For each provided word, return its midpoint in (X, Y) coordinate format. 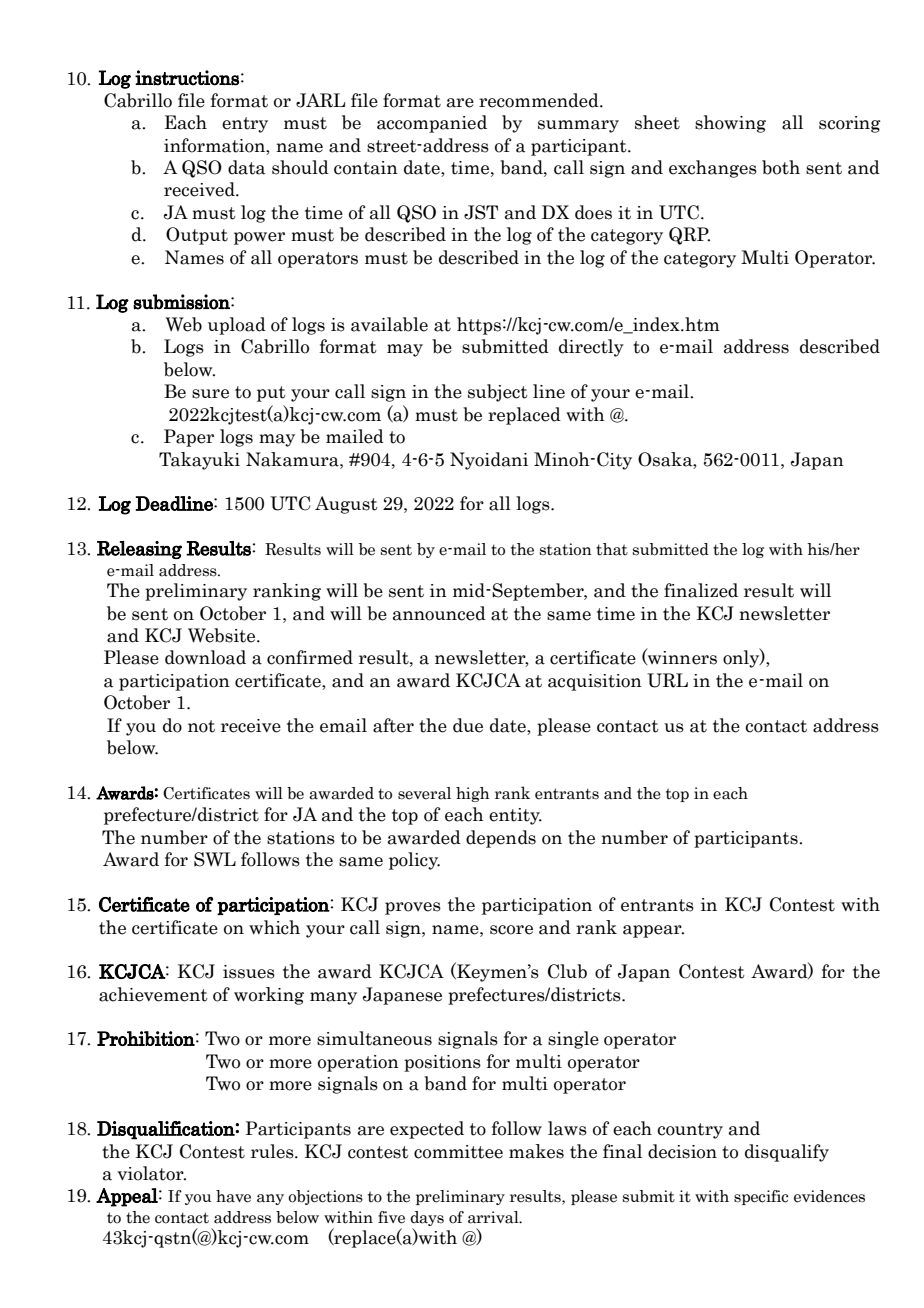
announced (439, 613)
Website (223, 635)
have (233, 1196)
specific (761, 1197)
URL (667, 680)
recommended (540, 100)
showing (730, 124)
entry (245, 125)
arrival (494, 1217)
